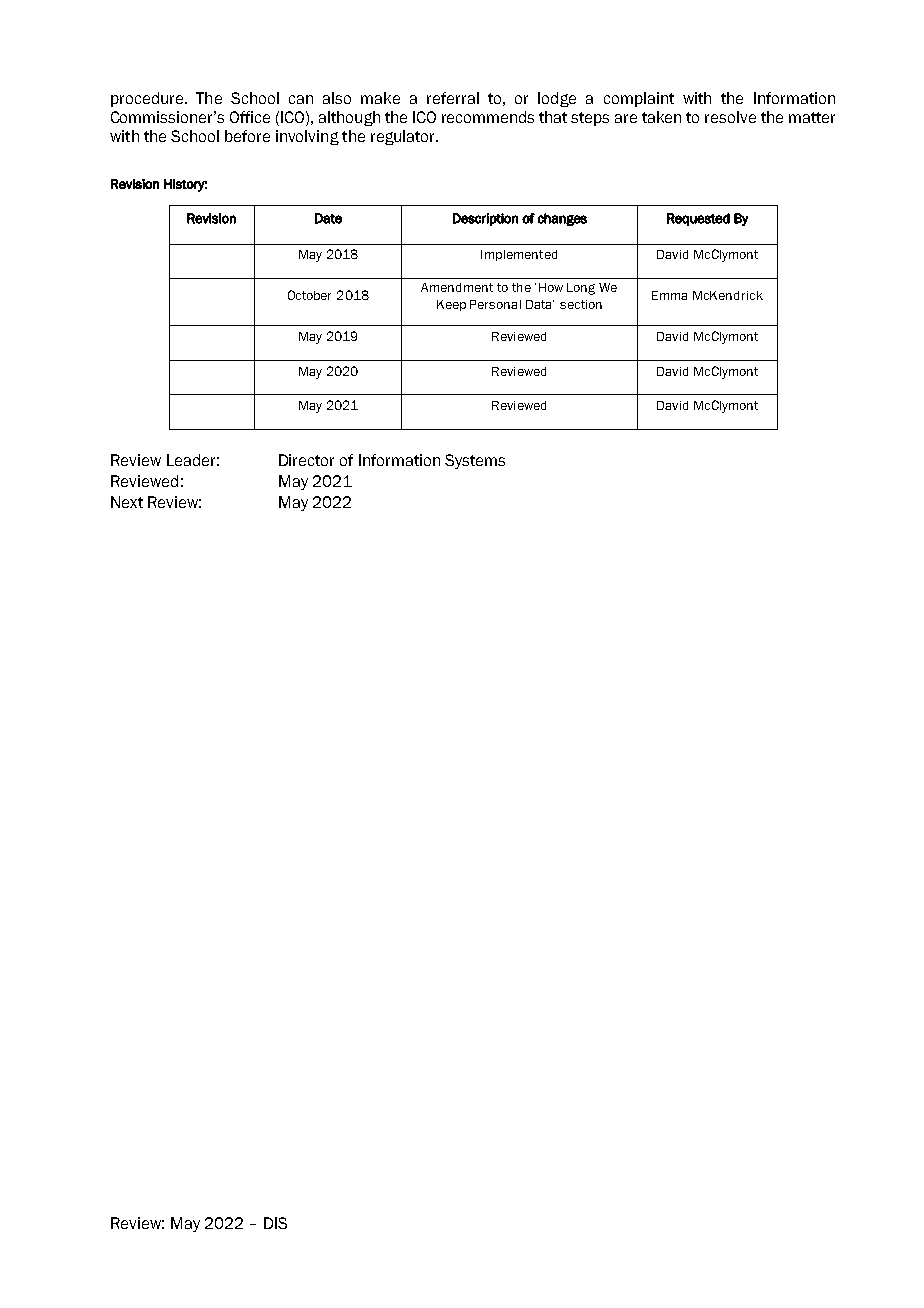 Image resolution: width=924 pixels, height=1308 pixels. Describe the element at coordinates (475, 461) in the screenshot. I see `Systems` at that location.
